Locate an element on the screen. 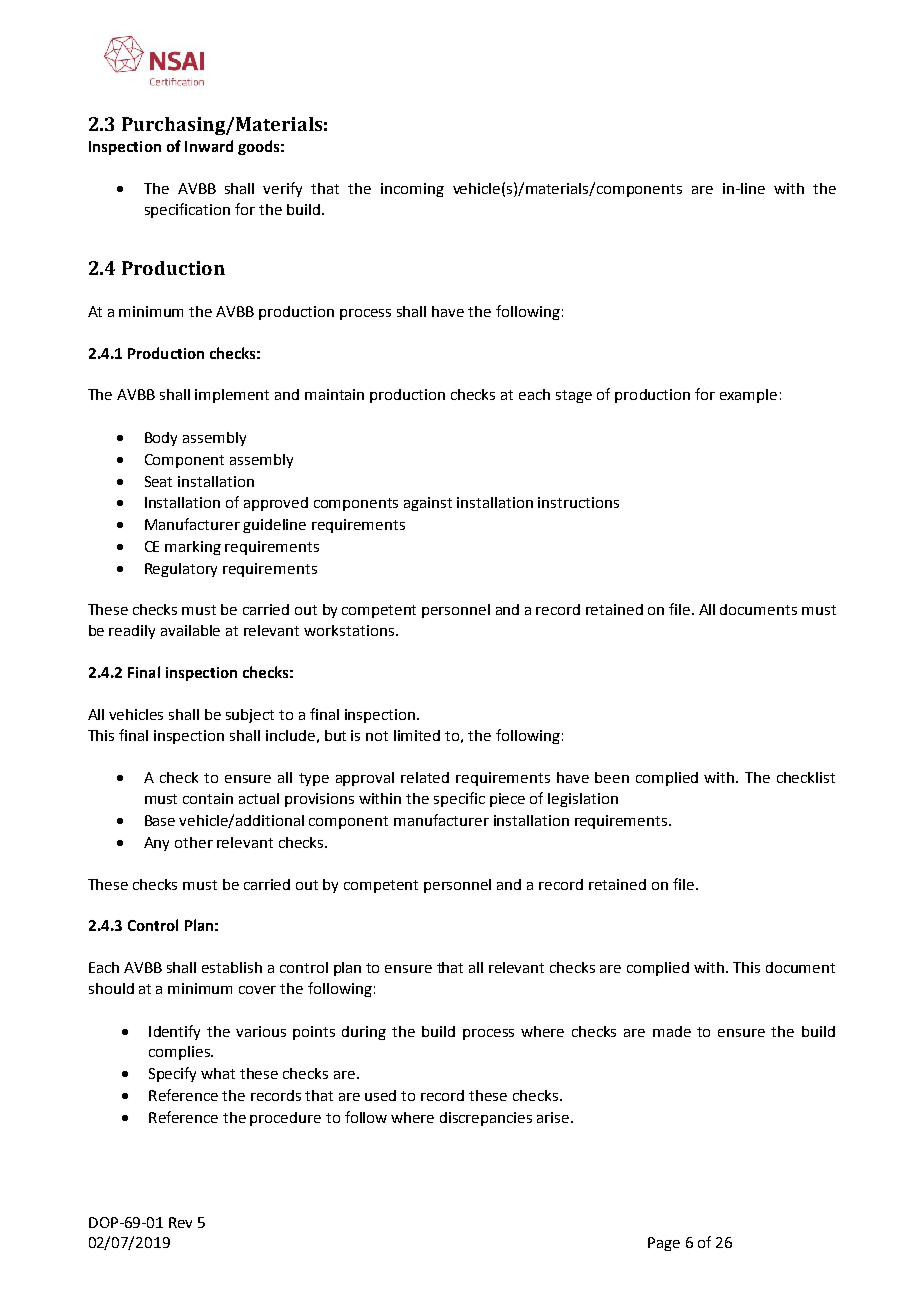 This screenshot has width=924, height=1308. incoming is located at coordinates (412, 190).
